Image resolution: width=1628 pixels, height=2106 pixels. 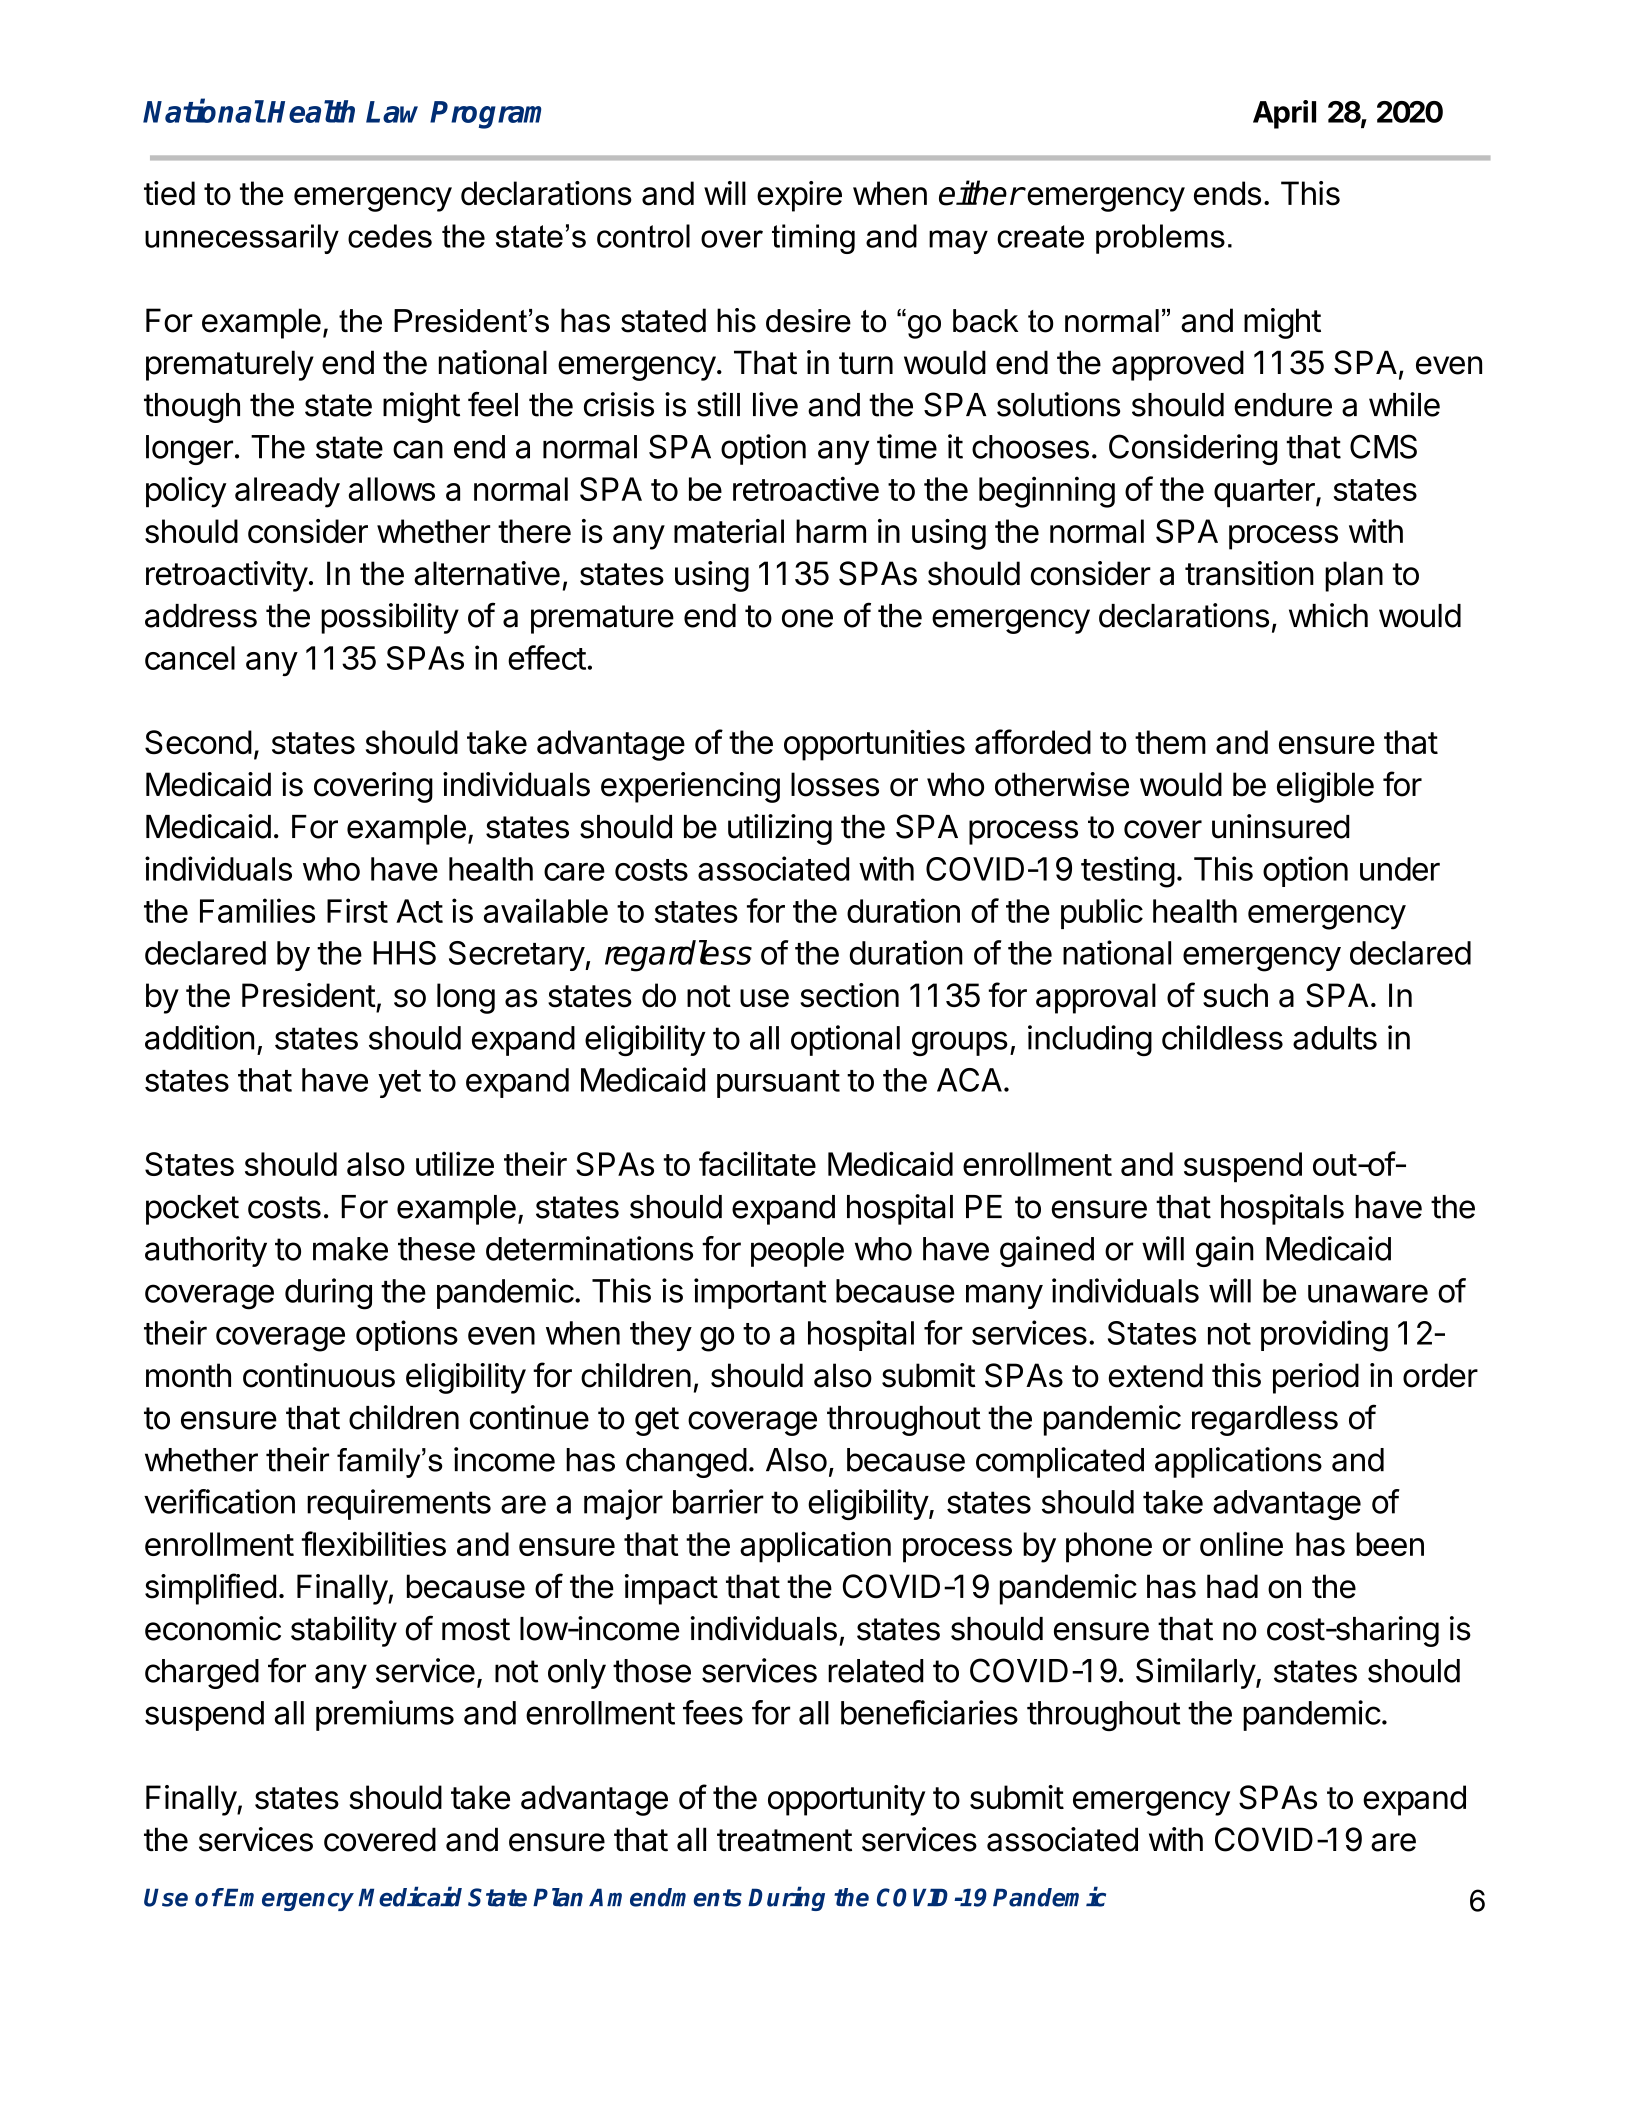 What do you see at coordinates (1281, 826) in the screenshot?
I see `uninsured` at bounding box center [1281, 826].
